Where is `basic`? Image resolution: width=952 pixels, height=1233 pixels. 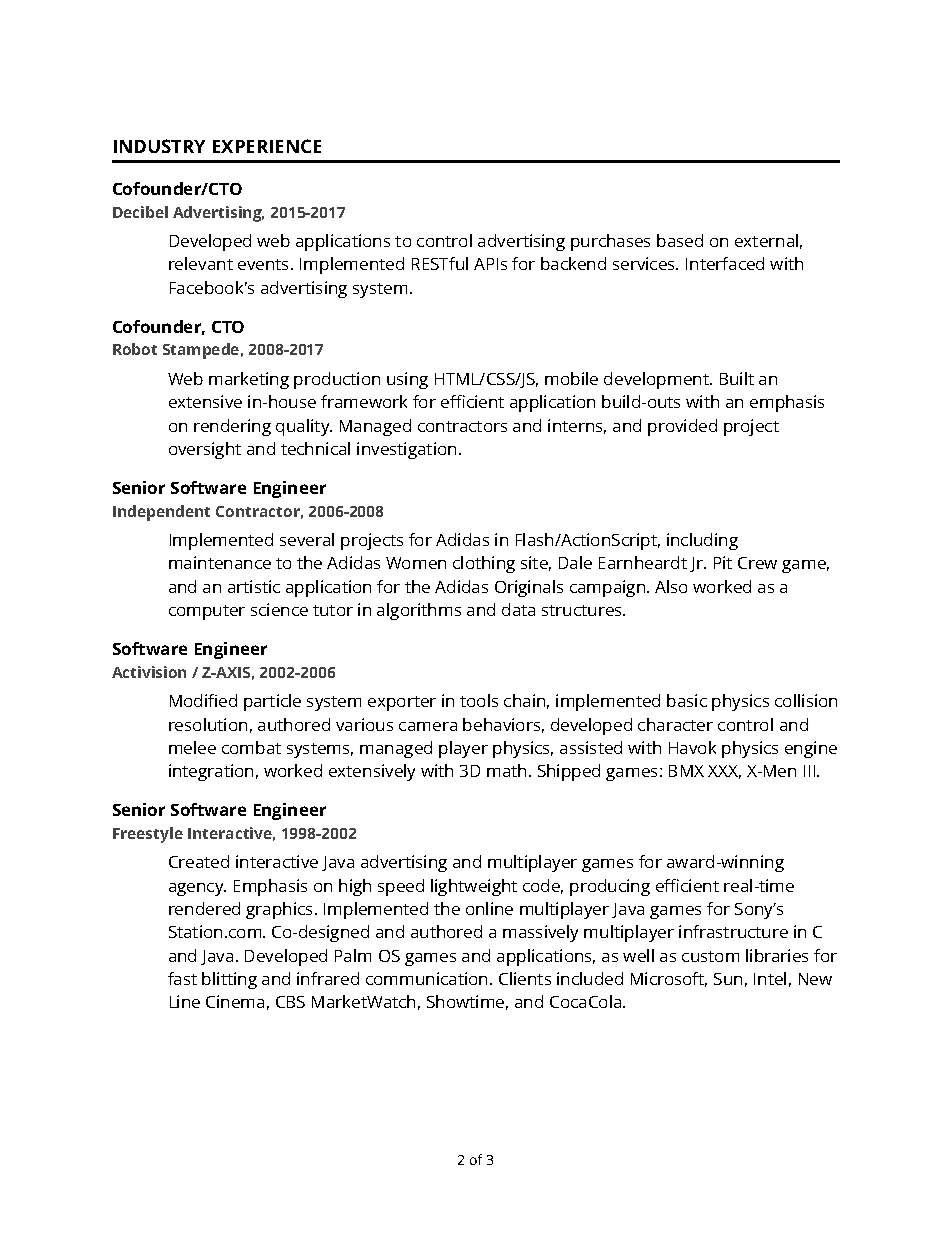
basic is located at coordinates (687, 700).
